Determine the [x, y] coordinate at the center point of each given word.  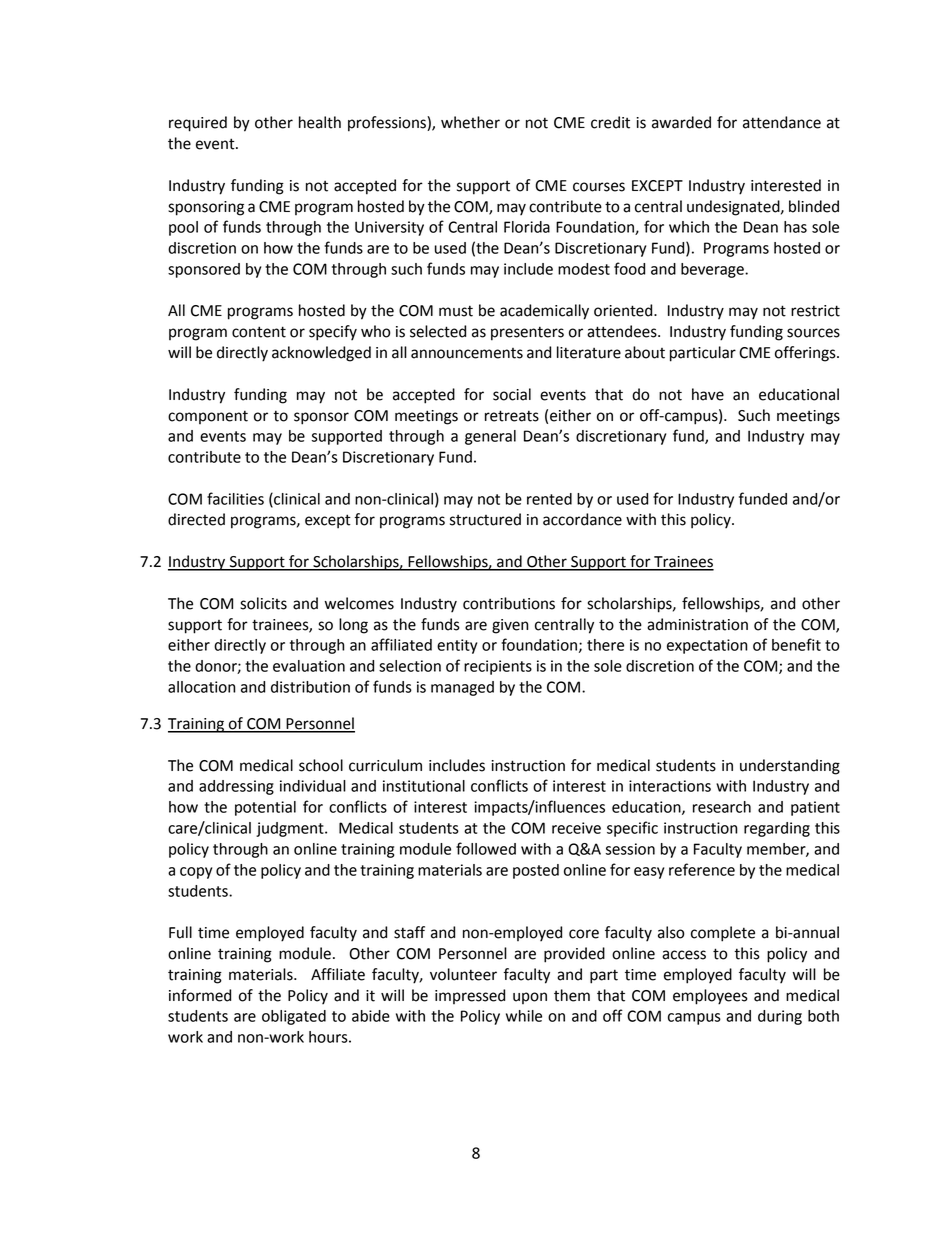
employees [710, 997]
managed [462, 688]
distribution [310, 687]
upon [530, 998]
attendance [782, 122]
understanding [790, 767]
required [198, 124]
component [208, 417]
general [490, 437]
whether [470, 122]
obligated [294, 1017]
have [708, 394]
